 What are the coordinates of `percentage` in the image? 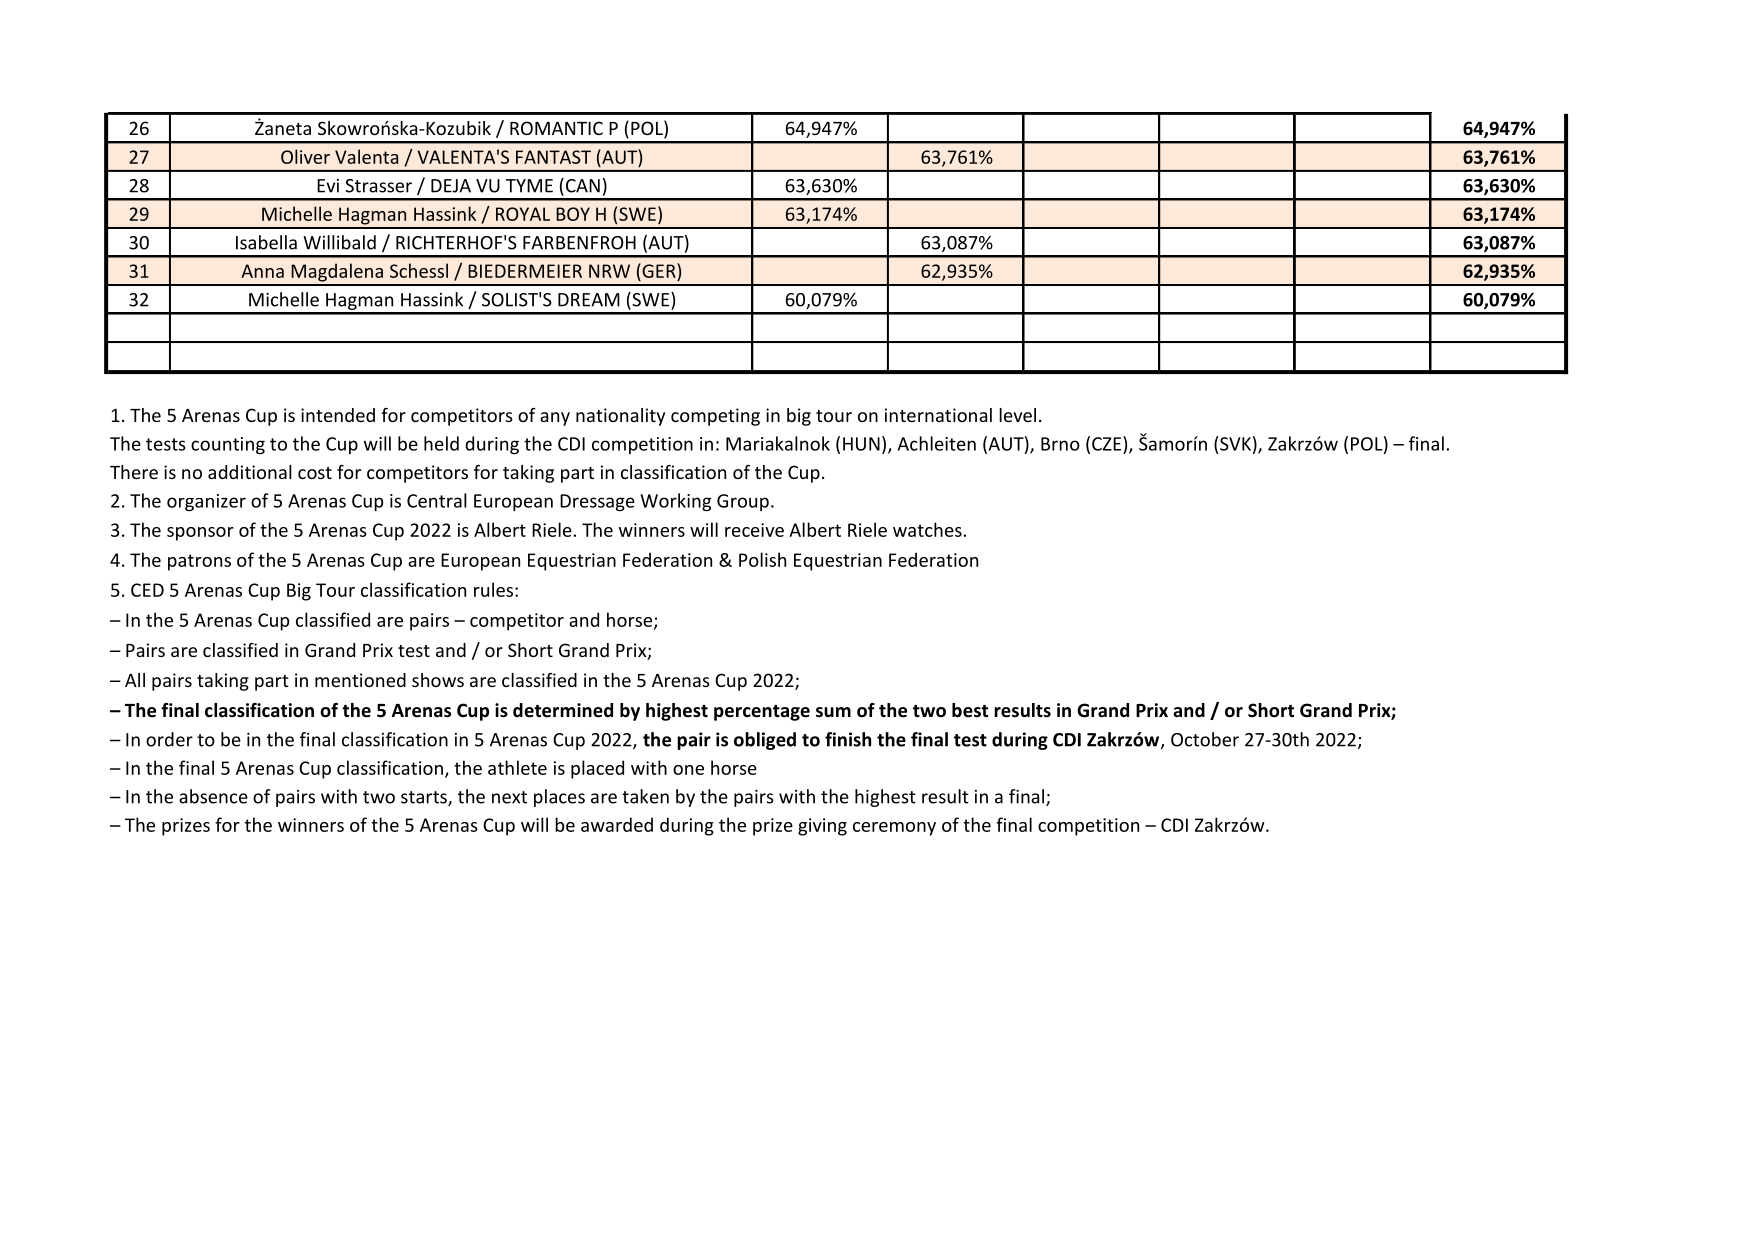 It's located at (762, 713).
